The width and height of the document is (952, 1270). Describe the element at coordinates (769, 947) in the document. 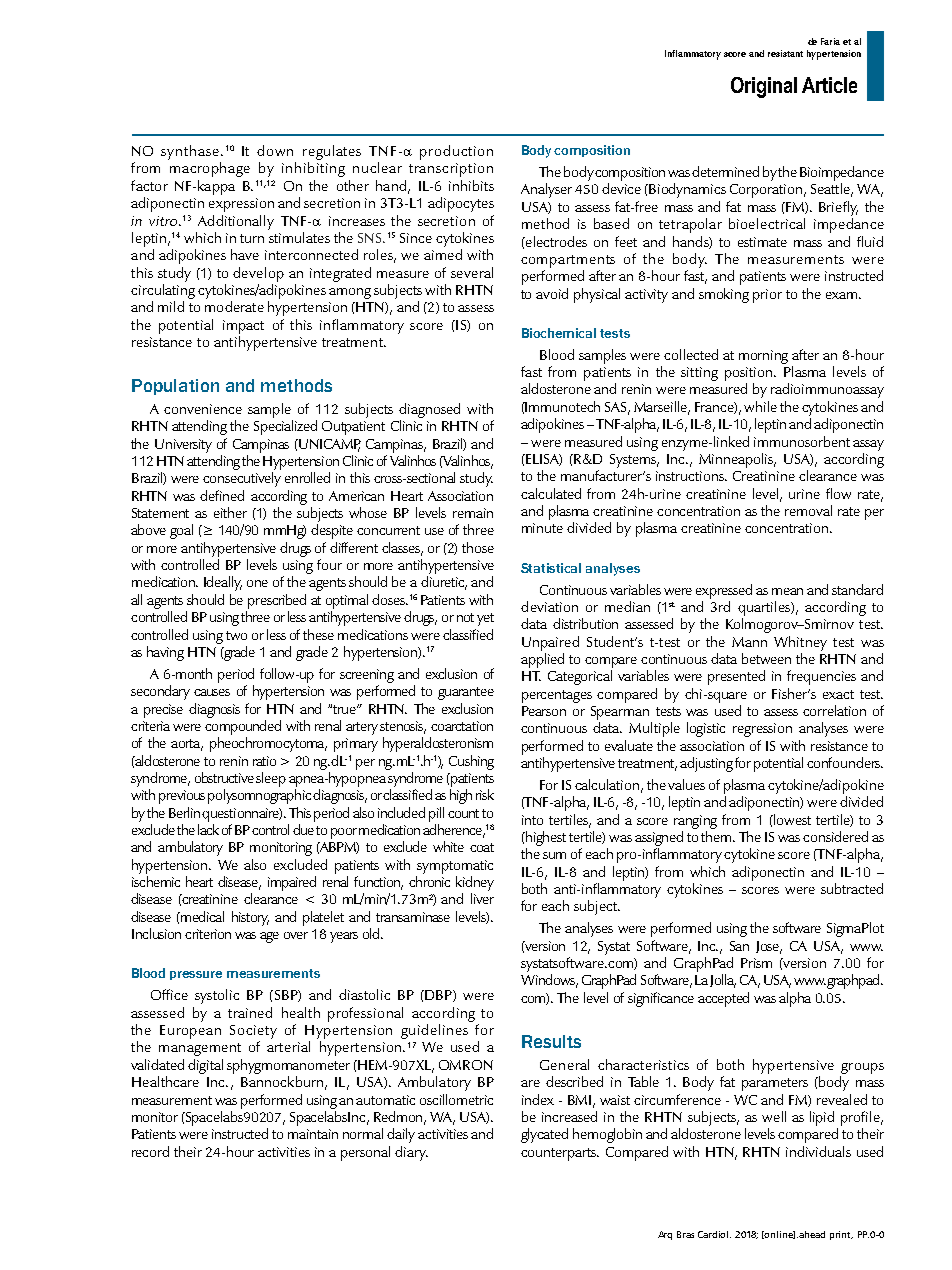

I see `Jose` at that location.
